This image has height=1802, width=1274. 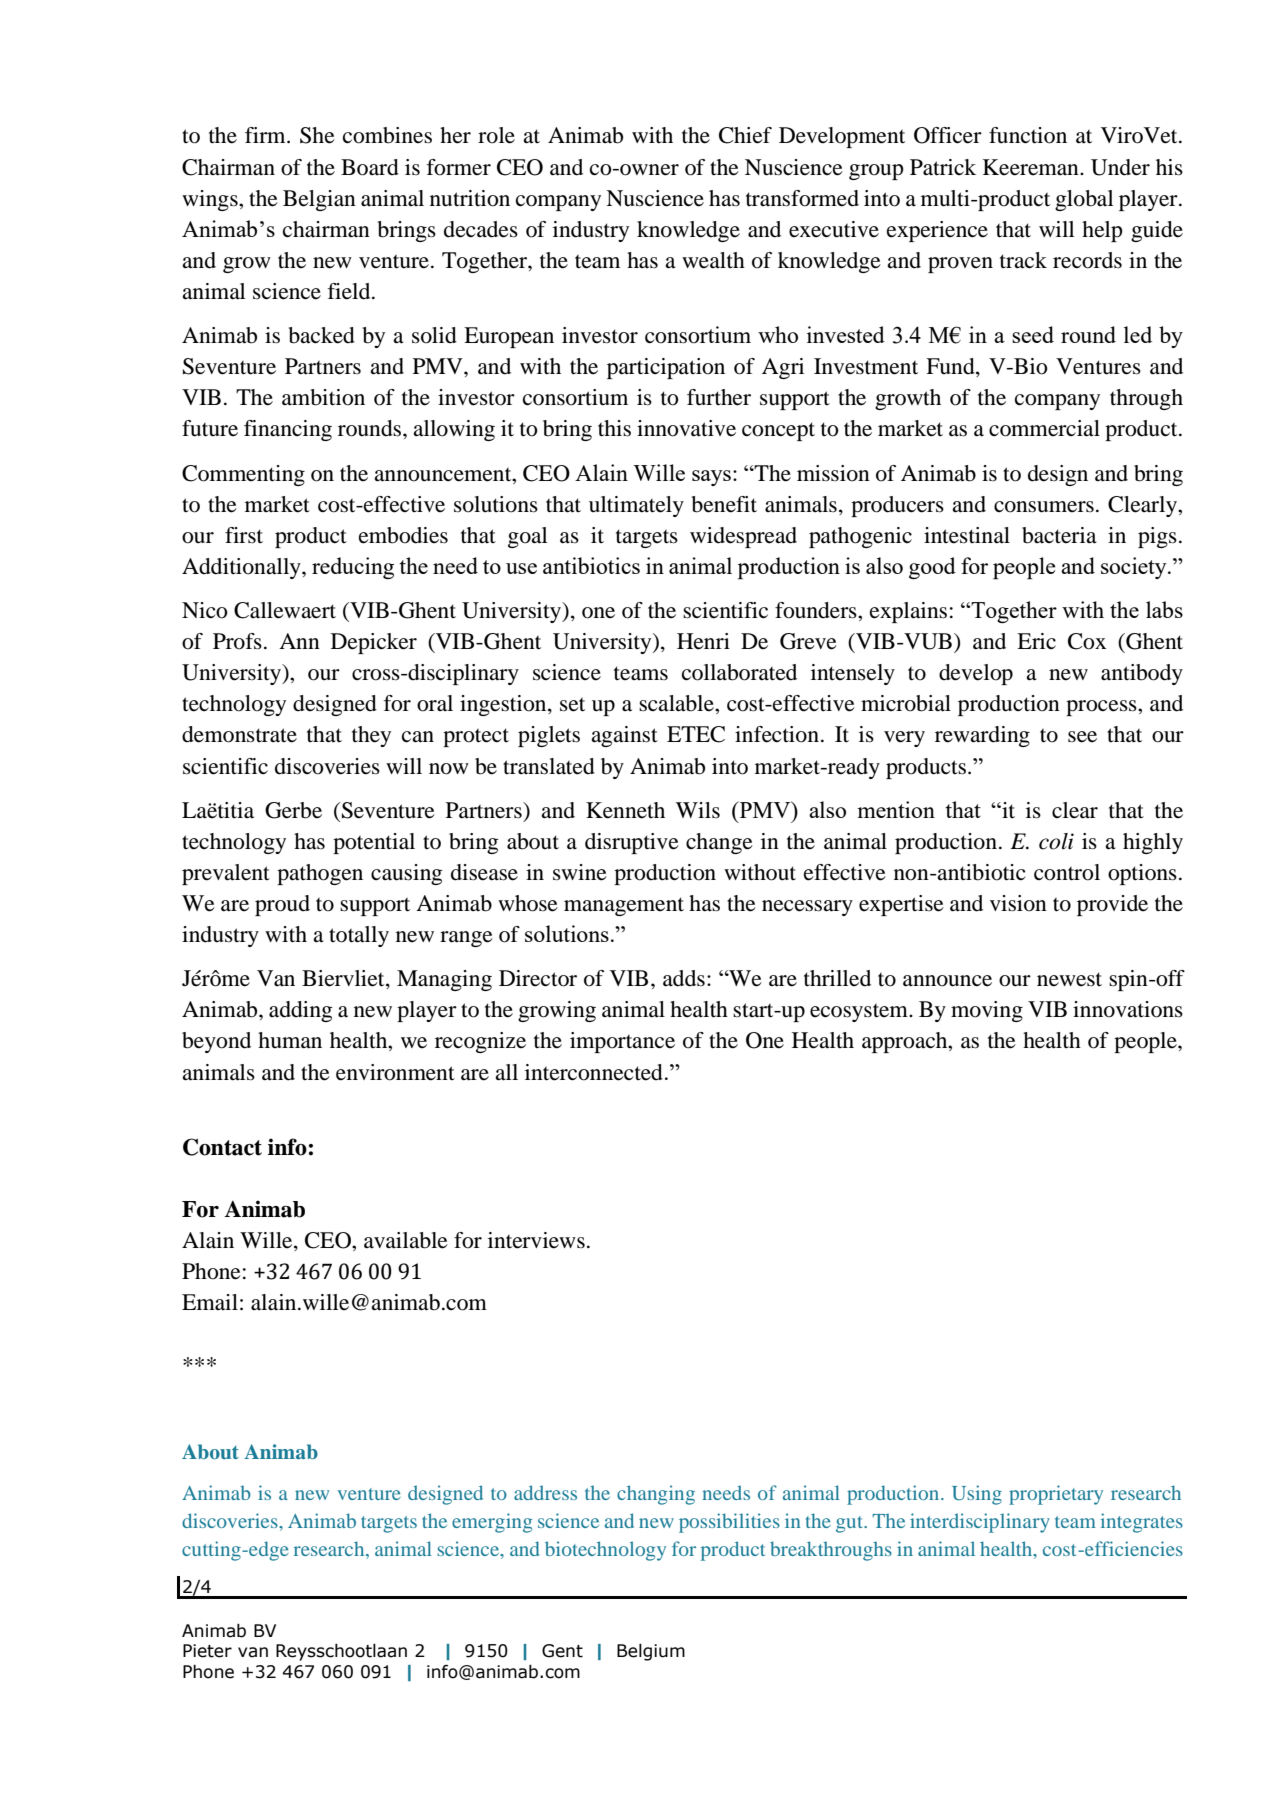 What do you see at coordinates (651, 1652) in the image?
I see `Belgium` at bounding box center [651, 1652].
